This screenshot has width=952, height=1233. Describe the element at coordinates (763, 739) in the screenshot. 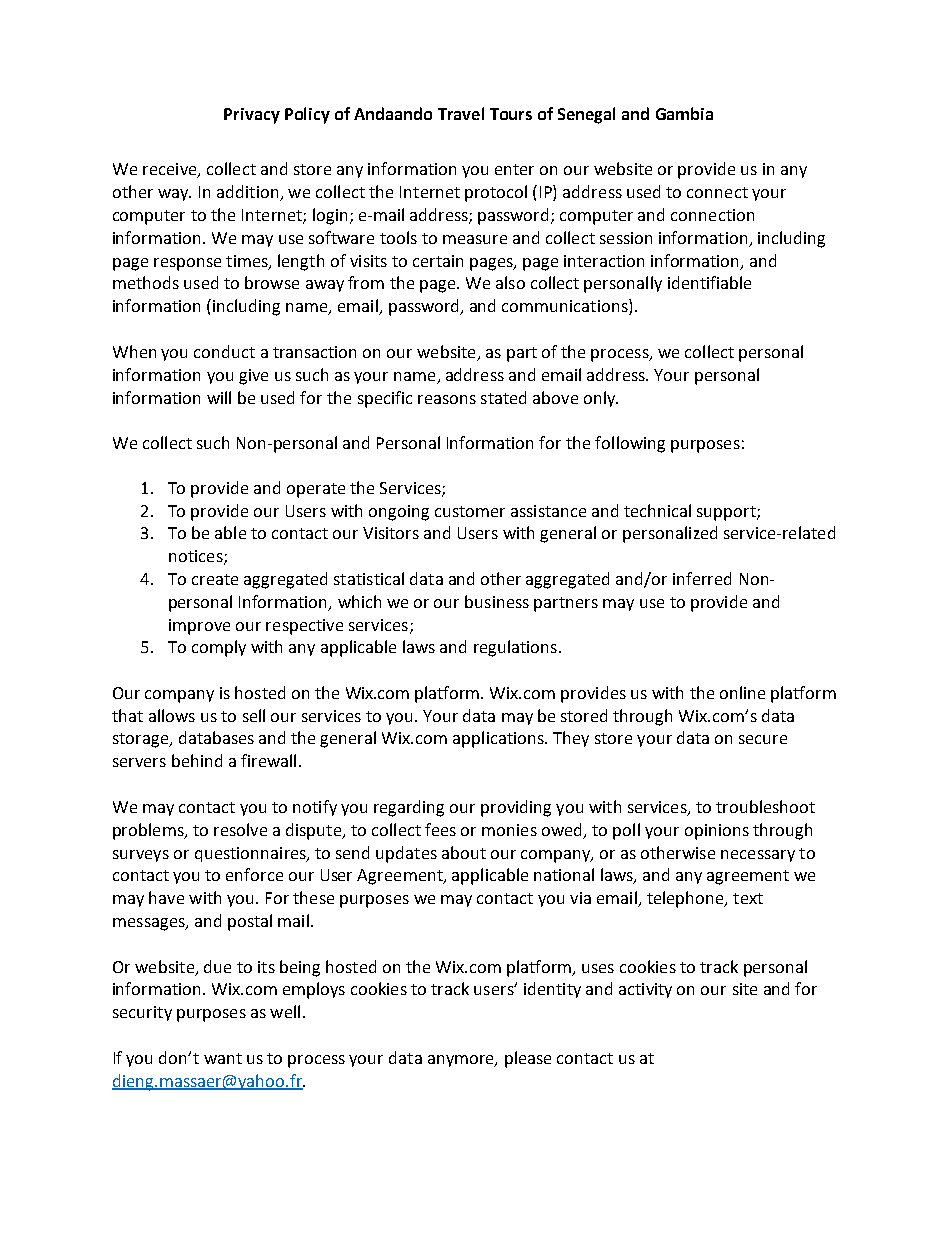

I see `secure` at that location.
